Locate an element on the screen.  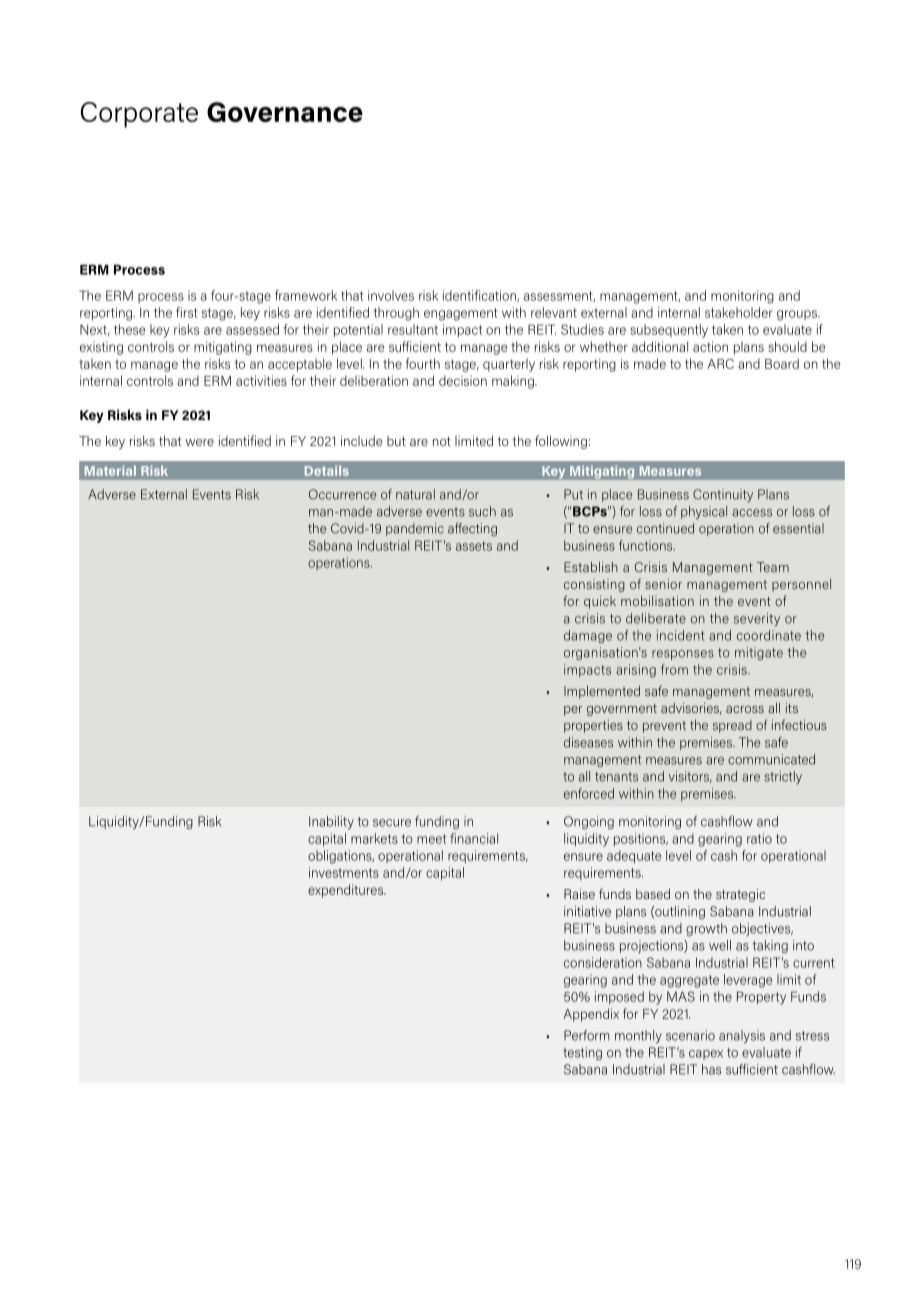
analysis is located at coordinates (742, 1036).
